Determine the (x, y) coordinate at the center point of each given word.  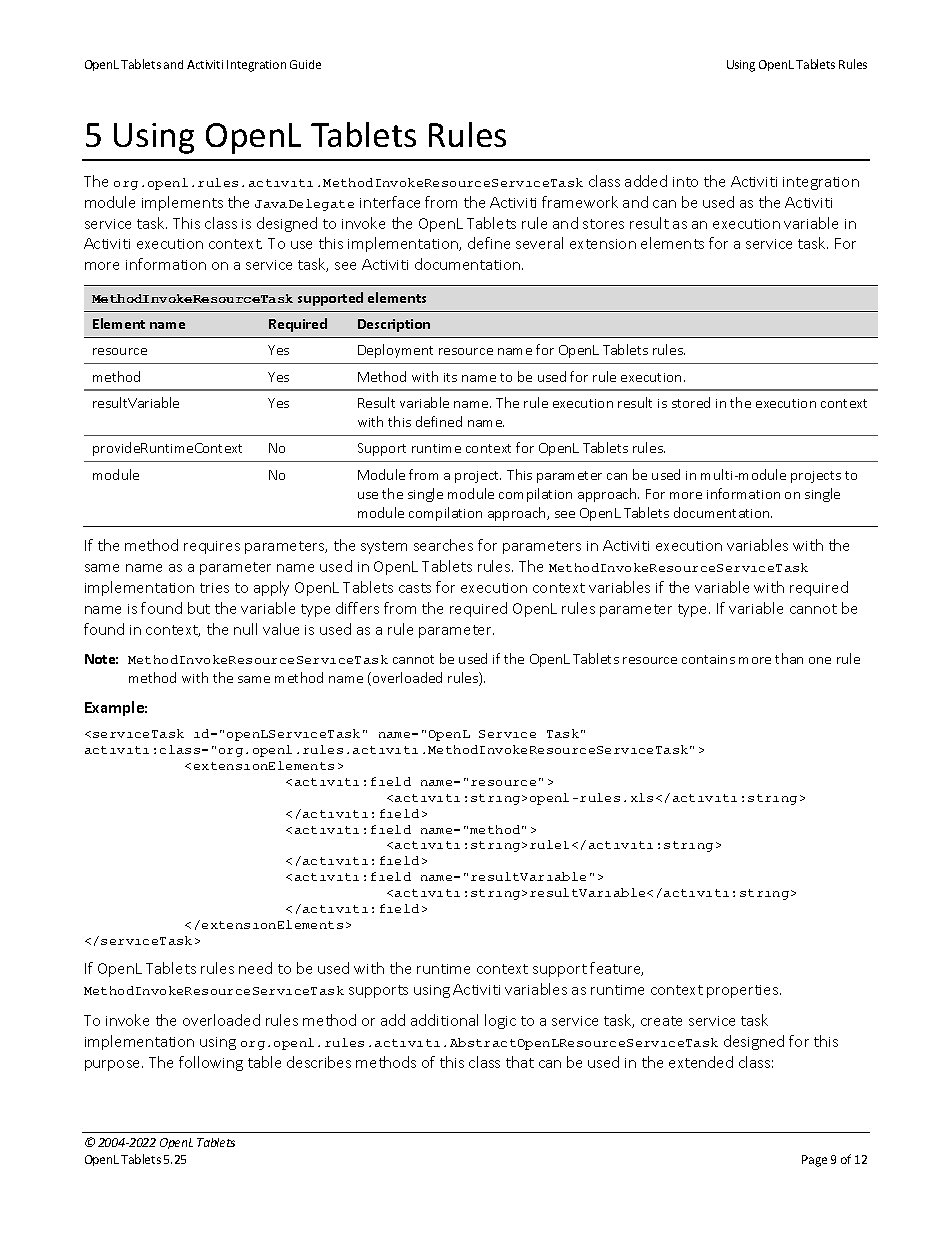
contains (708, 659)
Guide (305, 64)
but (199, 608)
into (685, 182)
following (211, 1063)
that (520, 1062)
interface (390, 202)
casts (415, 588)
